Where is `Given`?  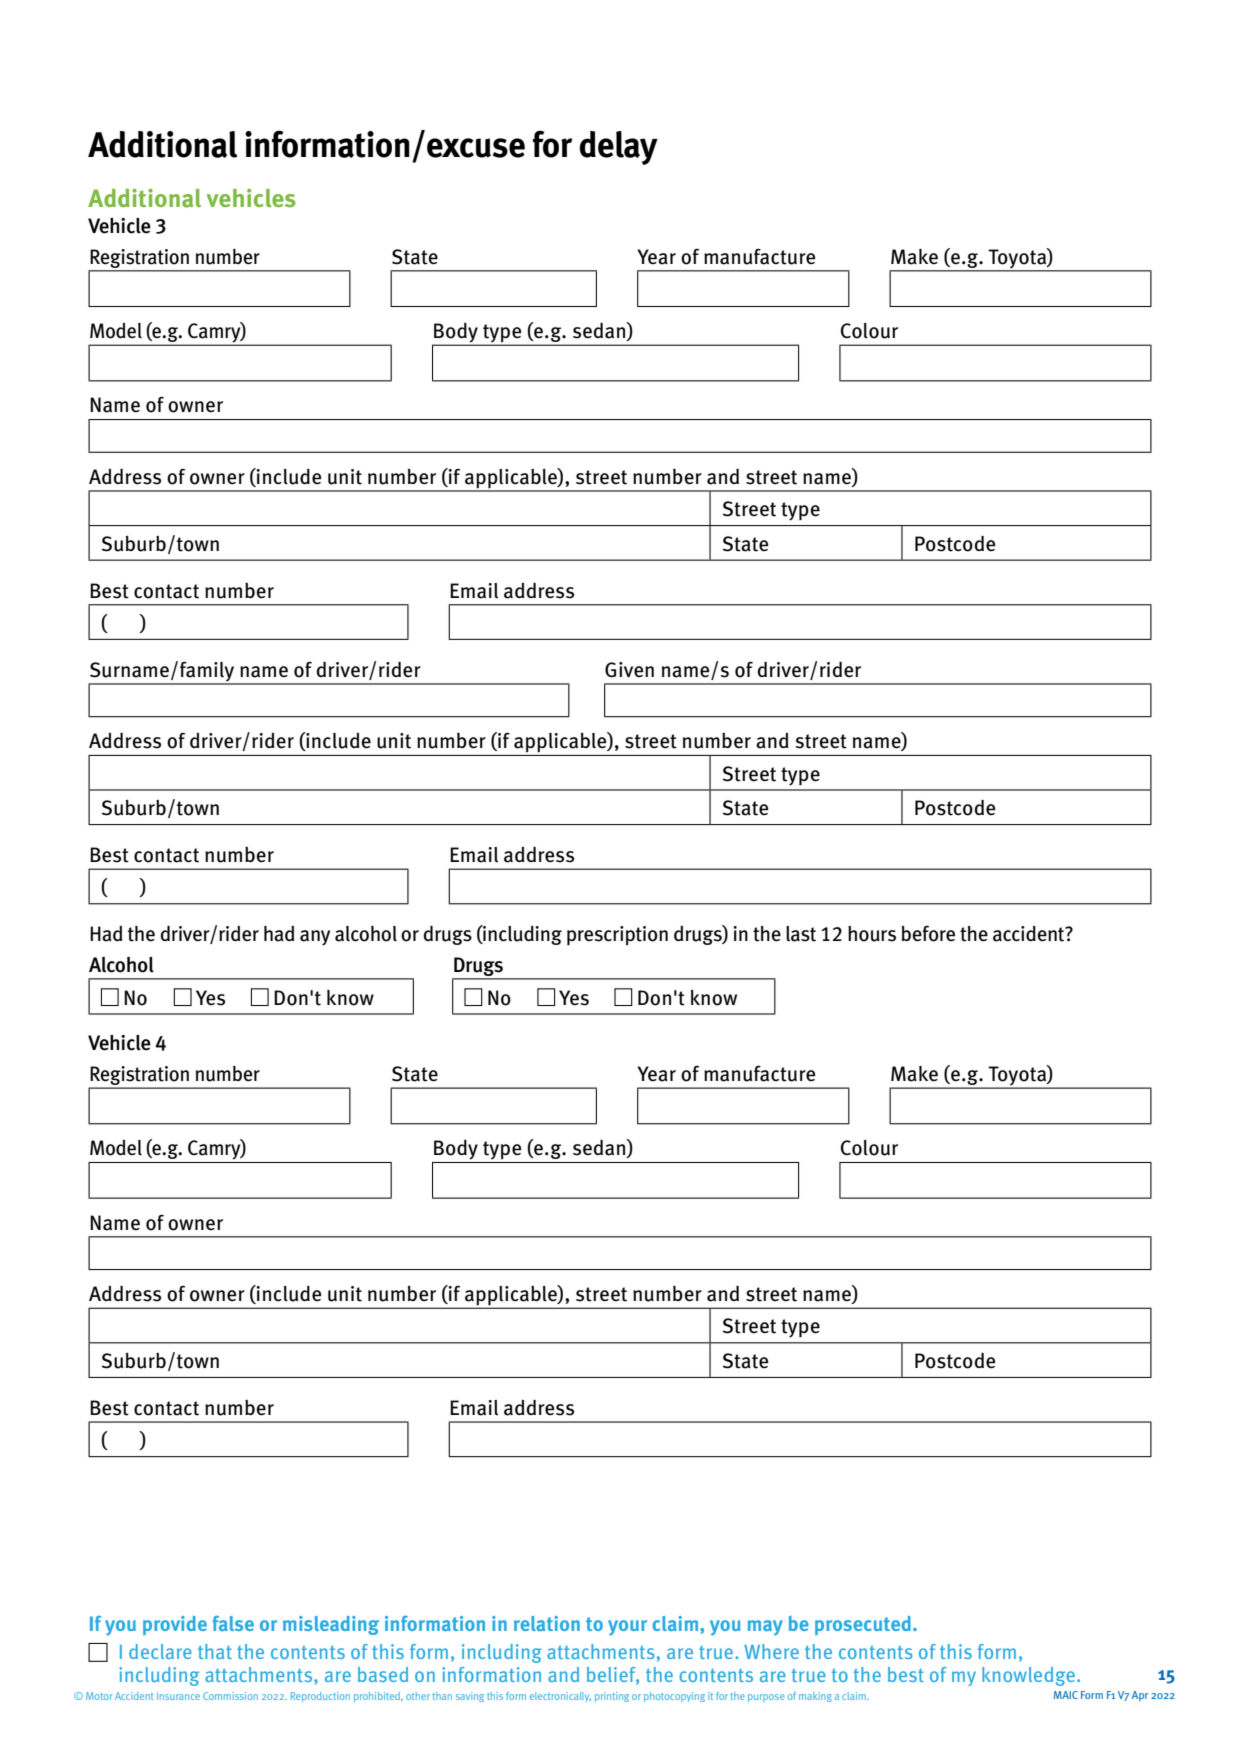 Given is located at coordinates (629, 670).
